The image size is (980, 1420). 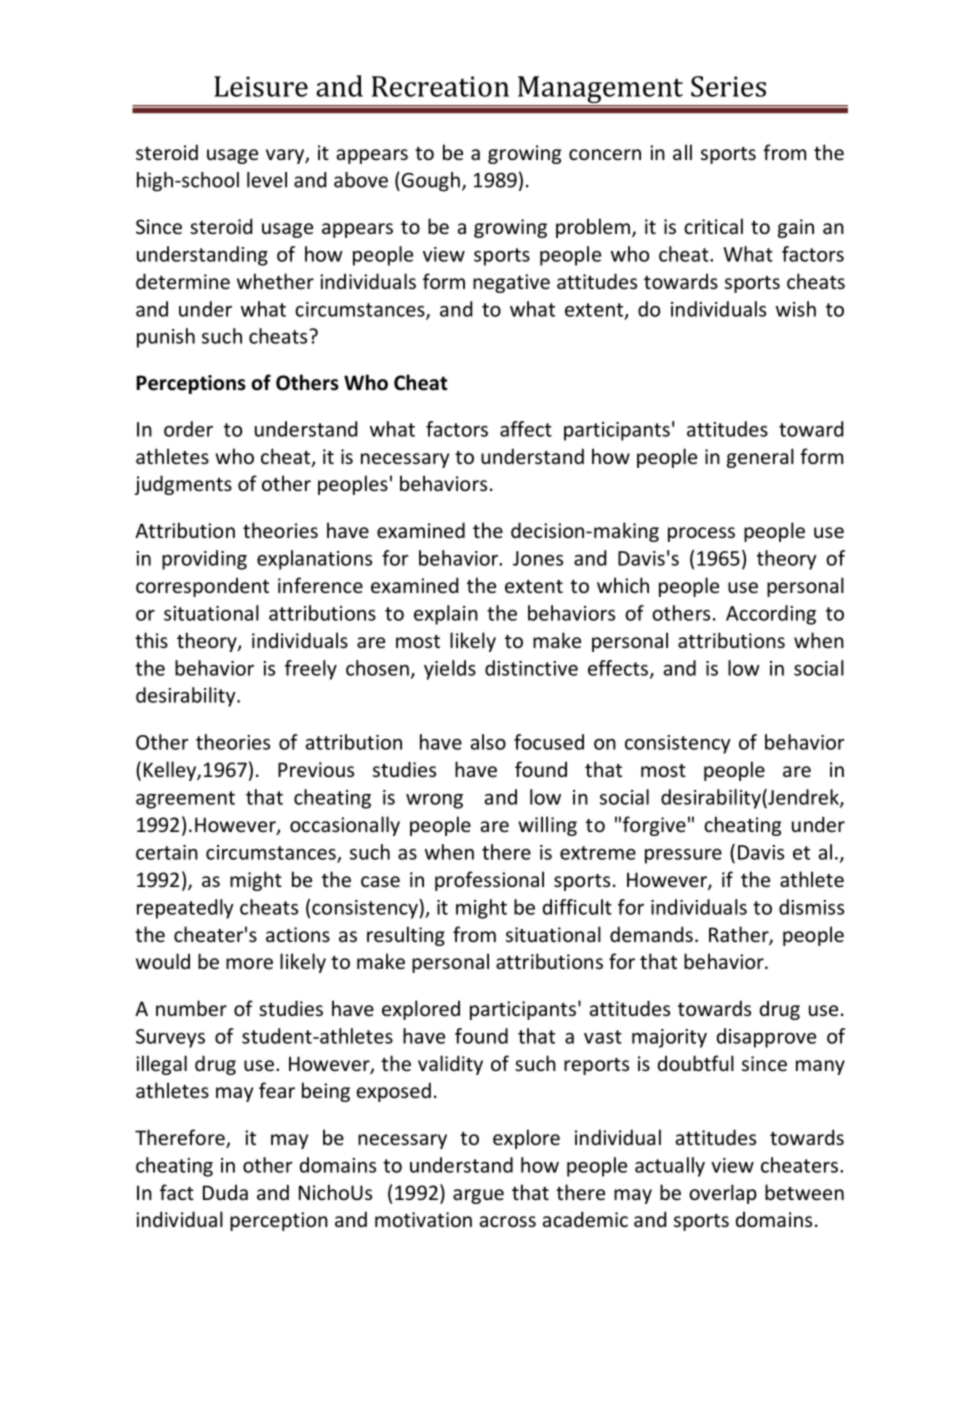 What do you see at coordinates (728, 86) in the screenshot?
I see `Series` at bounding box center [728, 86].
